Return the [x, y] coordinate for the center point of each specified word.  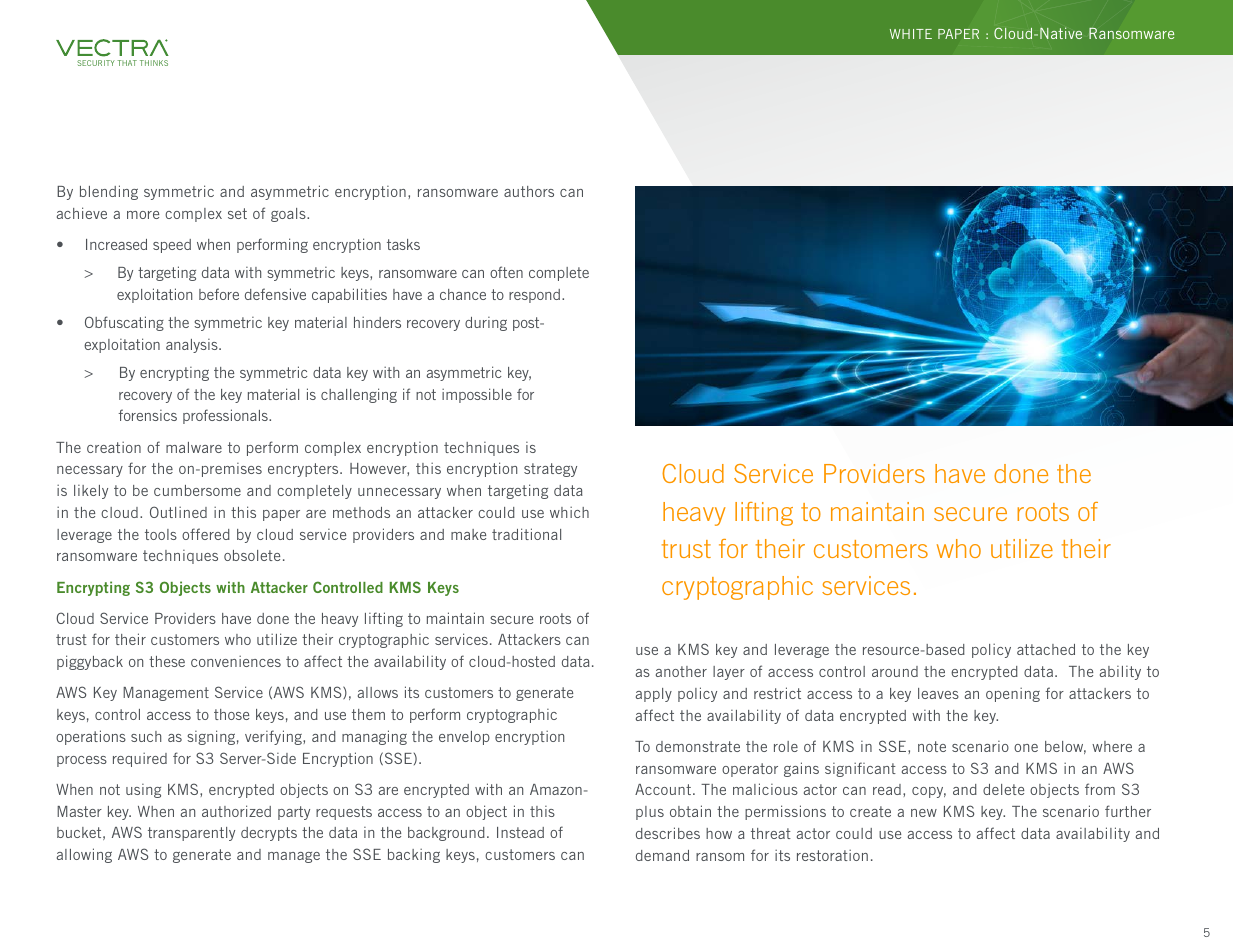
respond [536, 296]
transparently [191, 834]
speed [172, 246]
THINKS [154, 63]
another [681, 671]
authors [529, 191]
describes [668, 833]
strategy [550, 470]
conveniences [236, 661]
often [506, 272]
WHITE [911, 34]
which [569, 512]
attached [1046, 649]
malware [194, 447]
